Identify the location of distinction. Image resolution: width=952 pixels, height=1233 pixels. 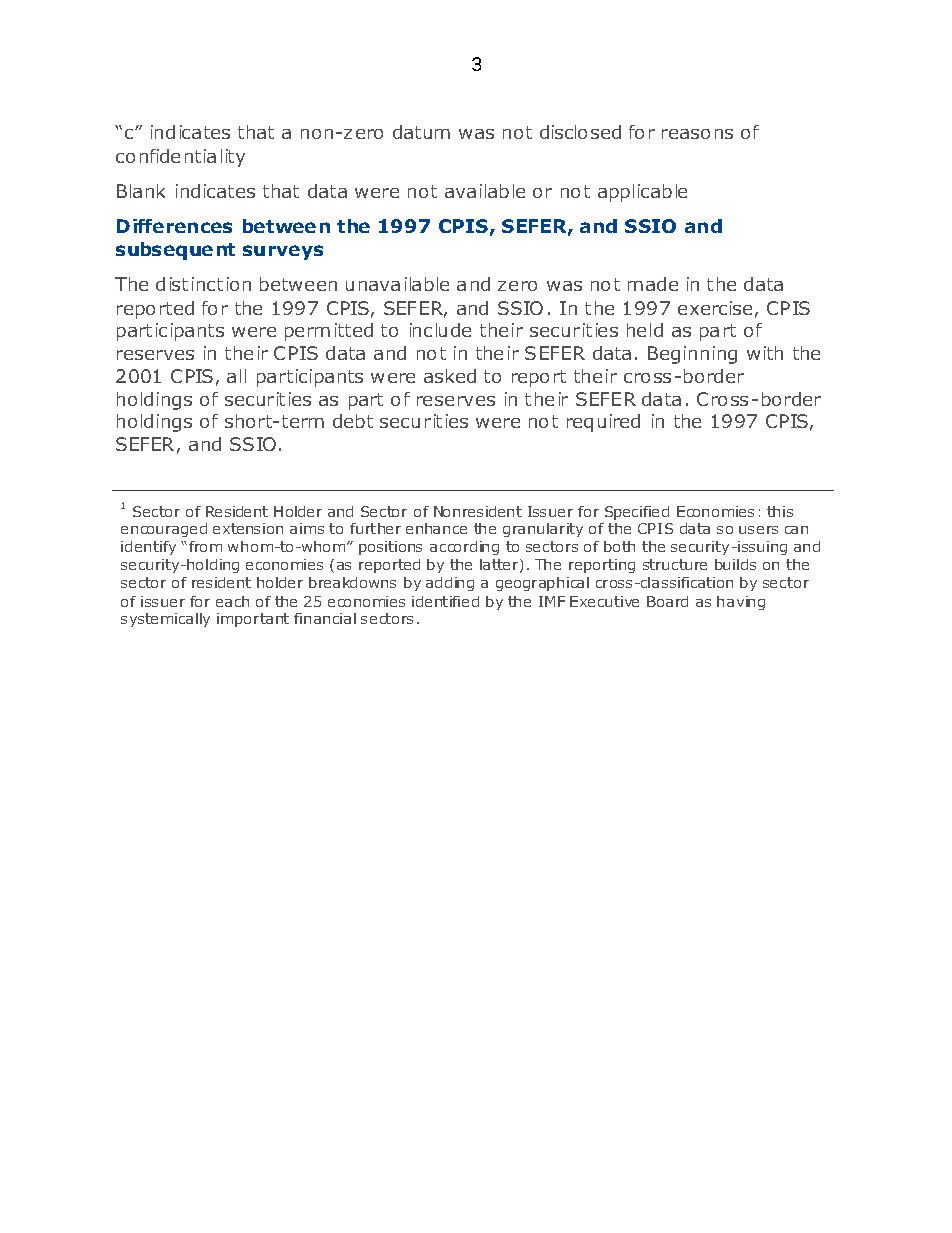
(203, 284).
